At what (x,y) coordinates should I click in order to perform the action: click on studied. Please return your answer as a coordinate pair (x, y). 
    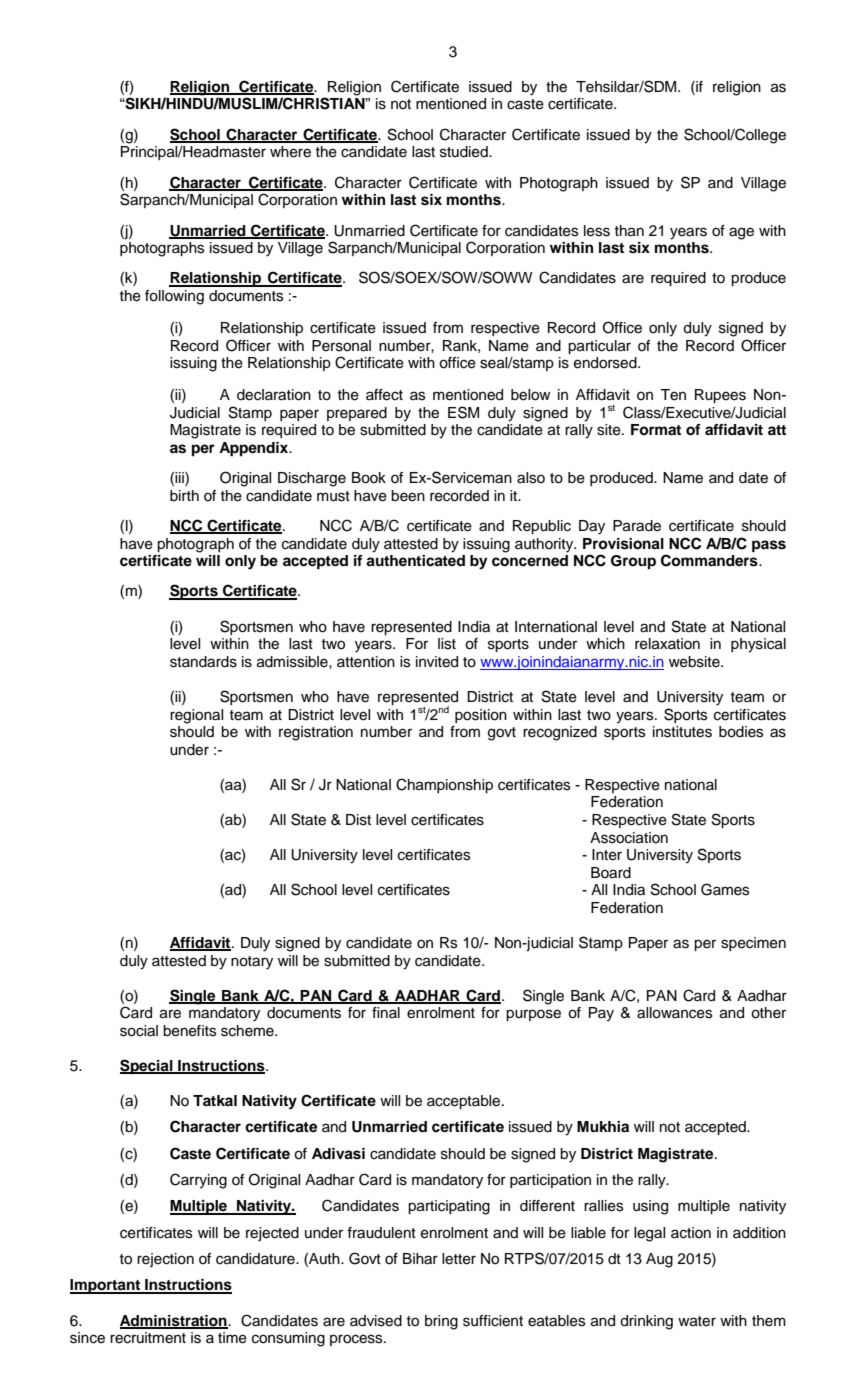
    Looking at the image, I should click on (465, 152).
